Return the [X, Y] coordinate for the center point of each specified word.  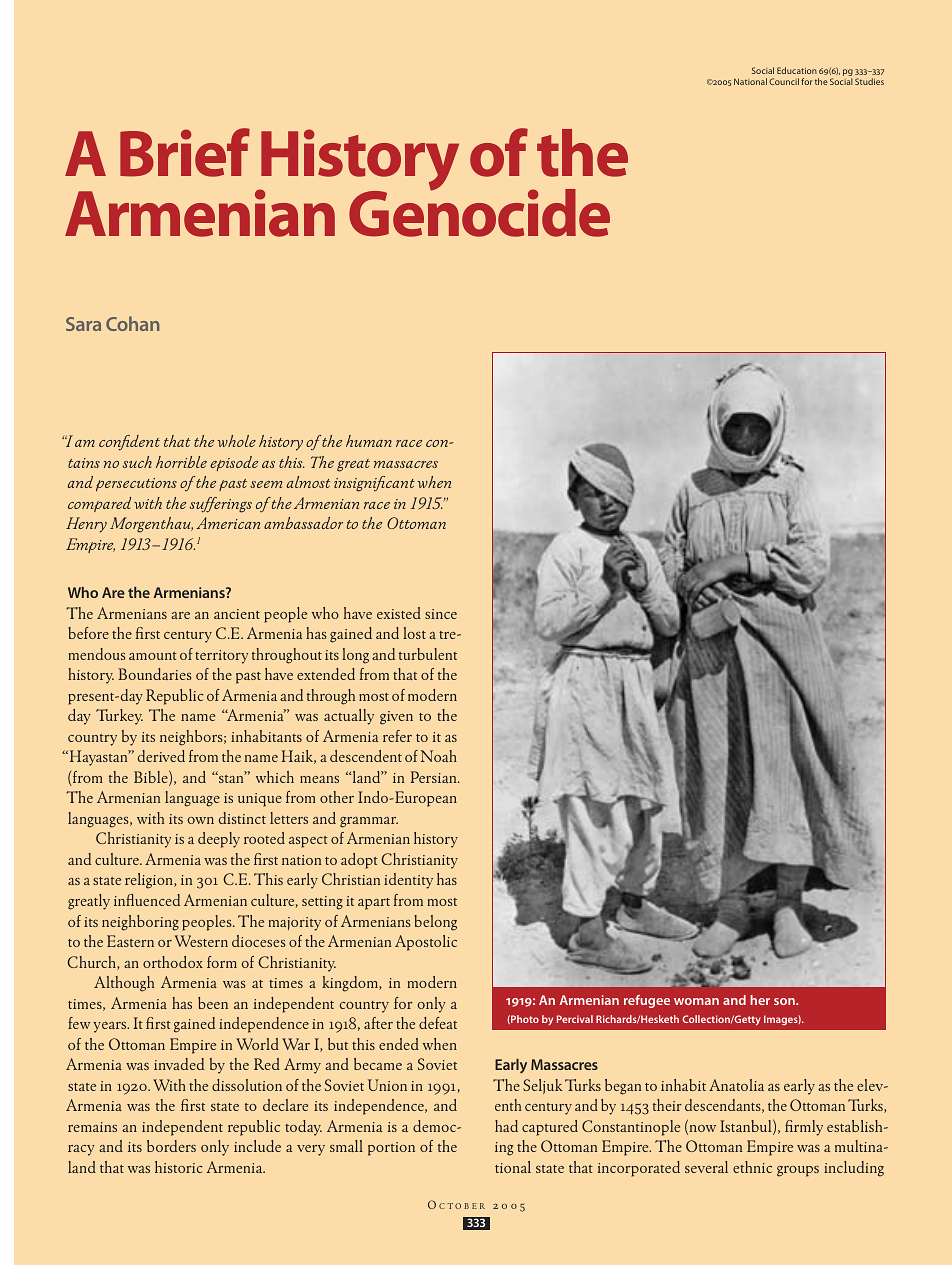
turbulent [428, 654]
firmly [804, 1128]
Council [784, 81]
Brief [185, 152]
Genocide [479, 212]
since [441, 614]
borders [171, 1146]
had [506, 1126]
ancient [237, 614]
